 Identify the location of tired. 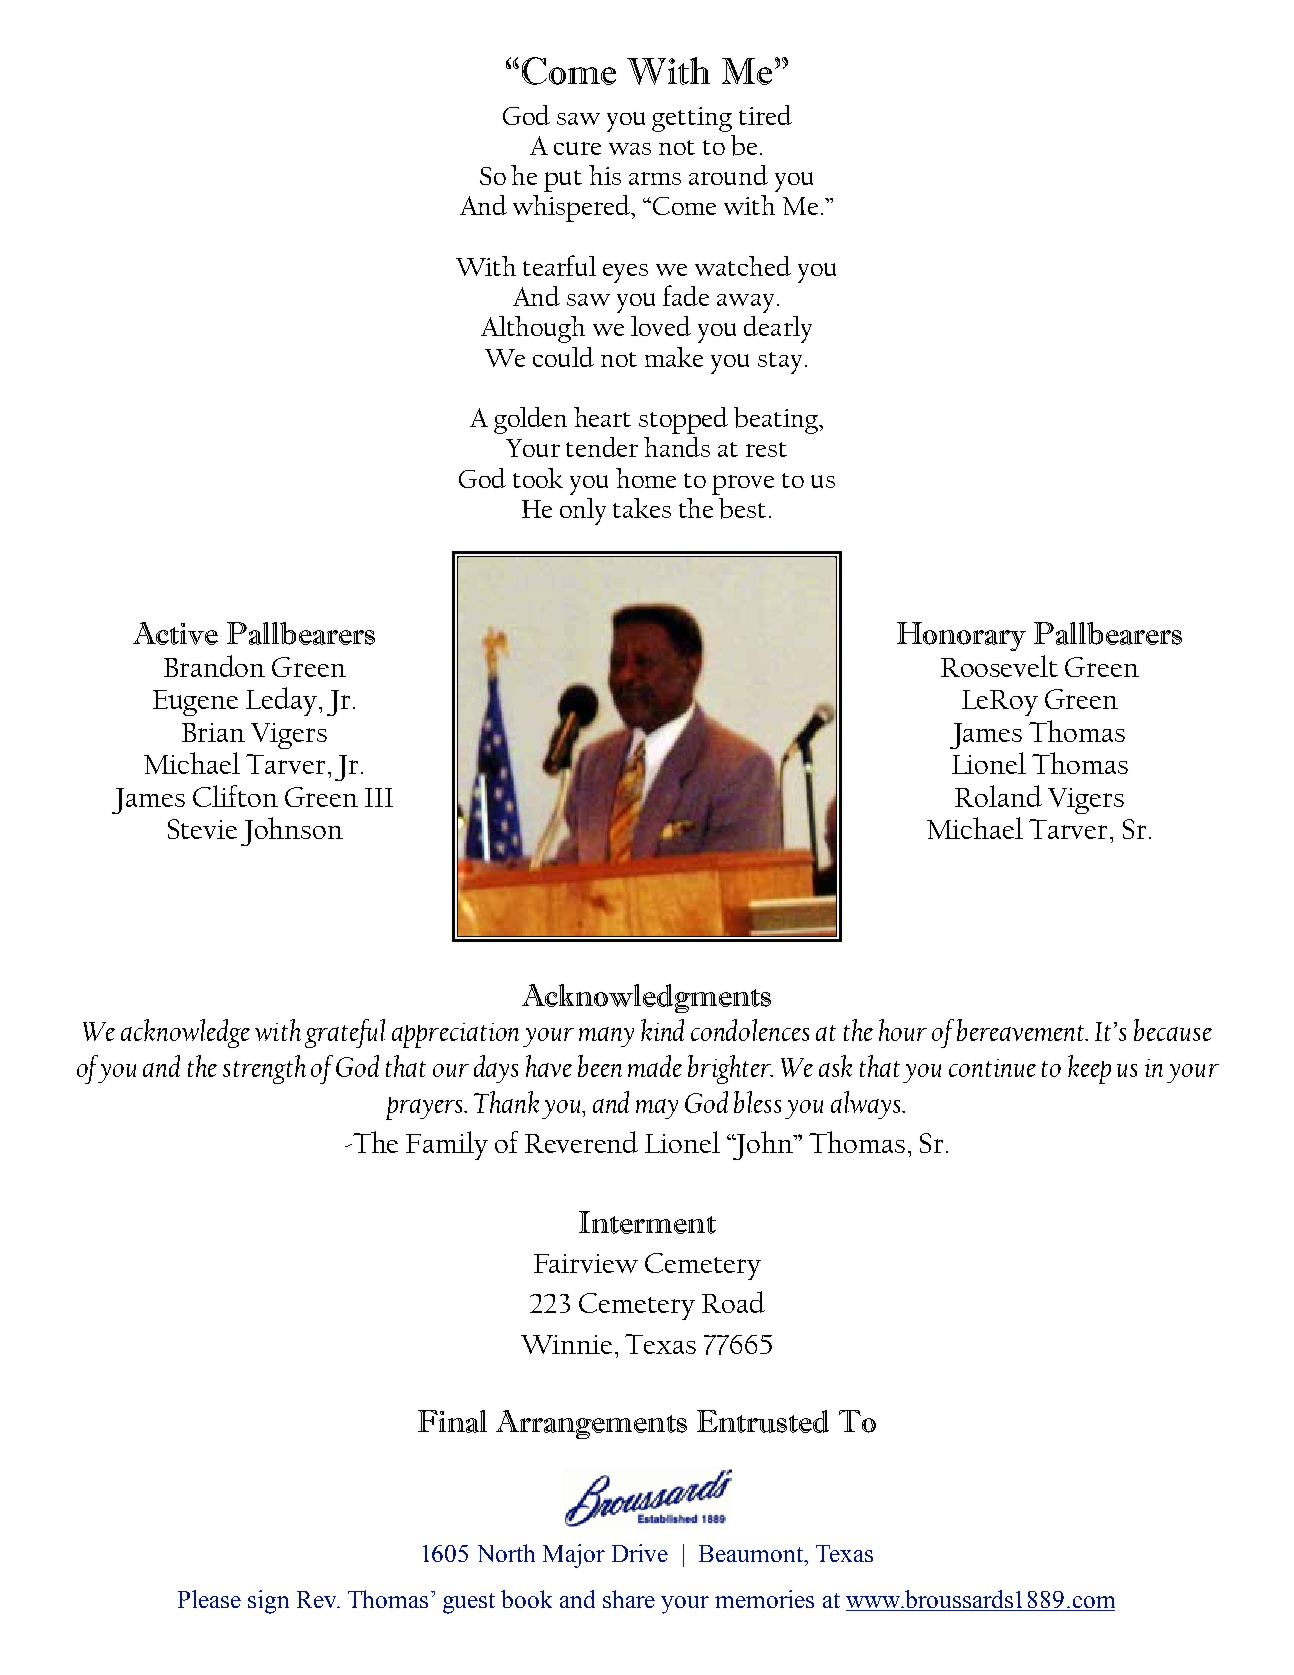
(765, 115).
